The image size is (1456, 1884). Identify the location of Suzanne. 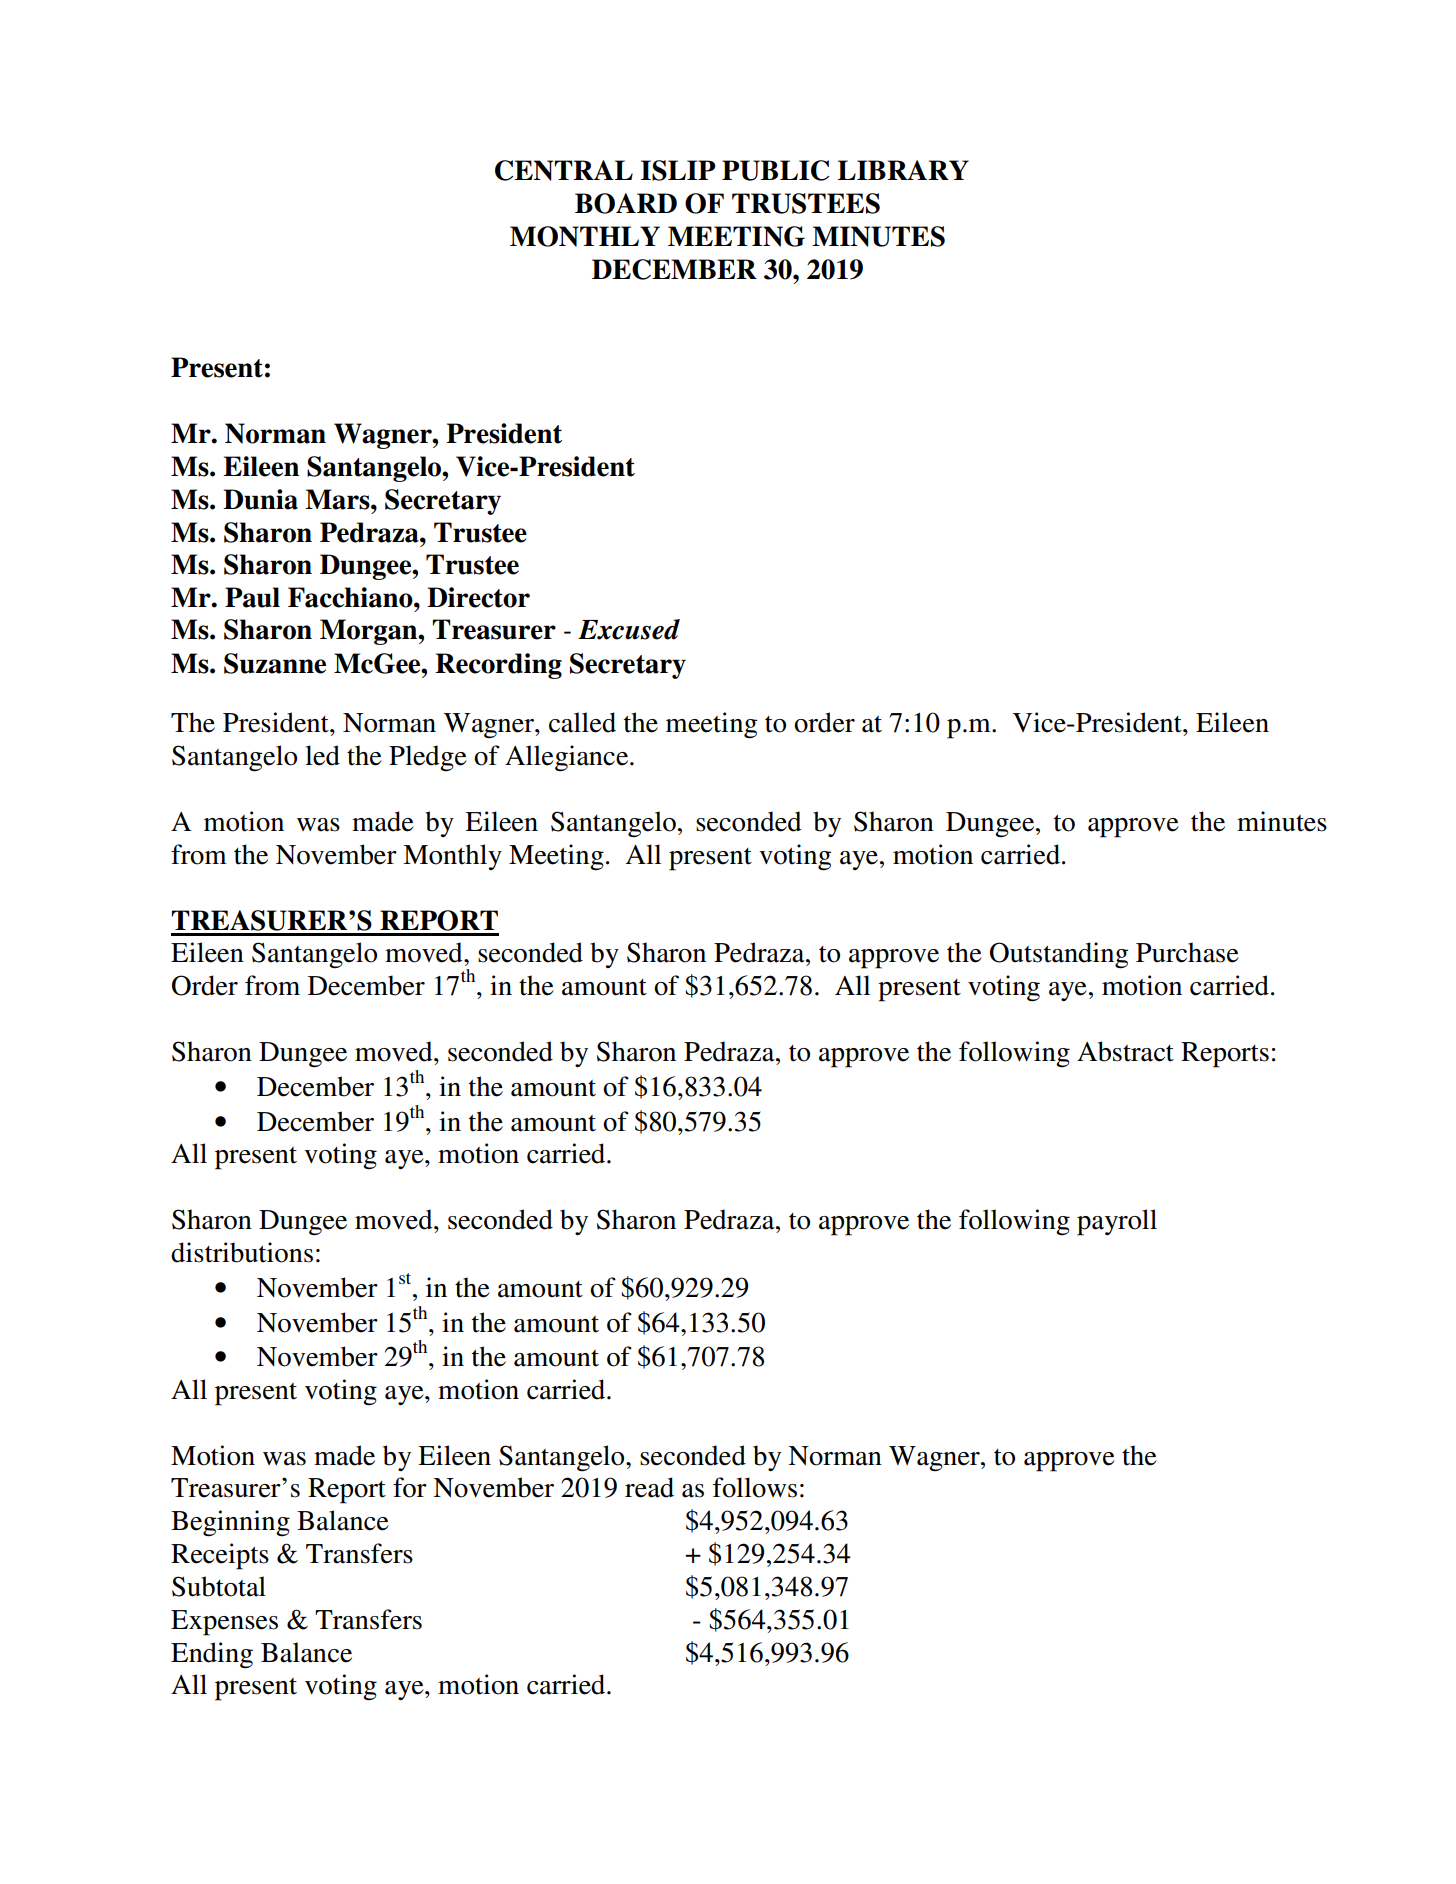
(275, 663).
